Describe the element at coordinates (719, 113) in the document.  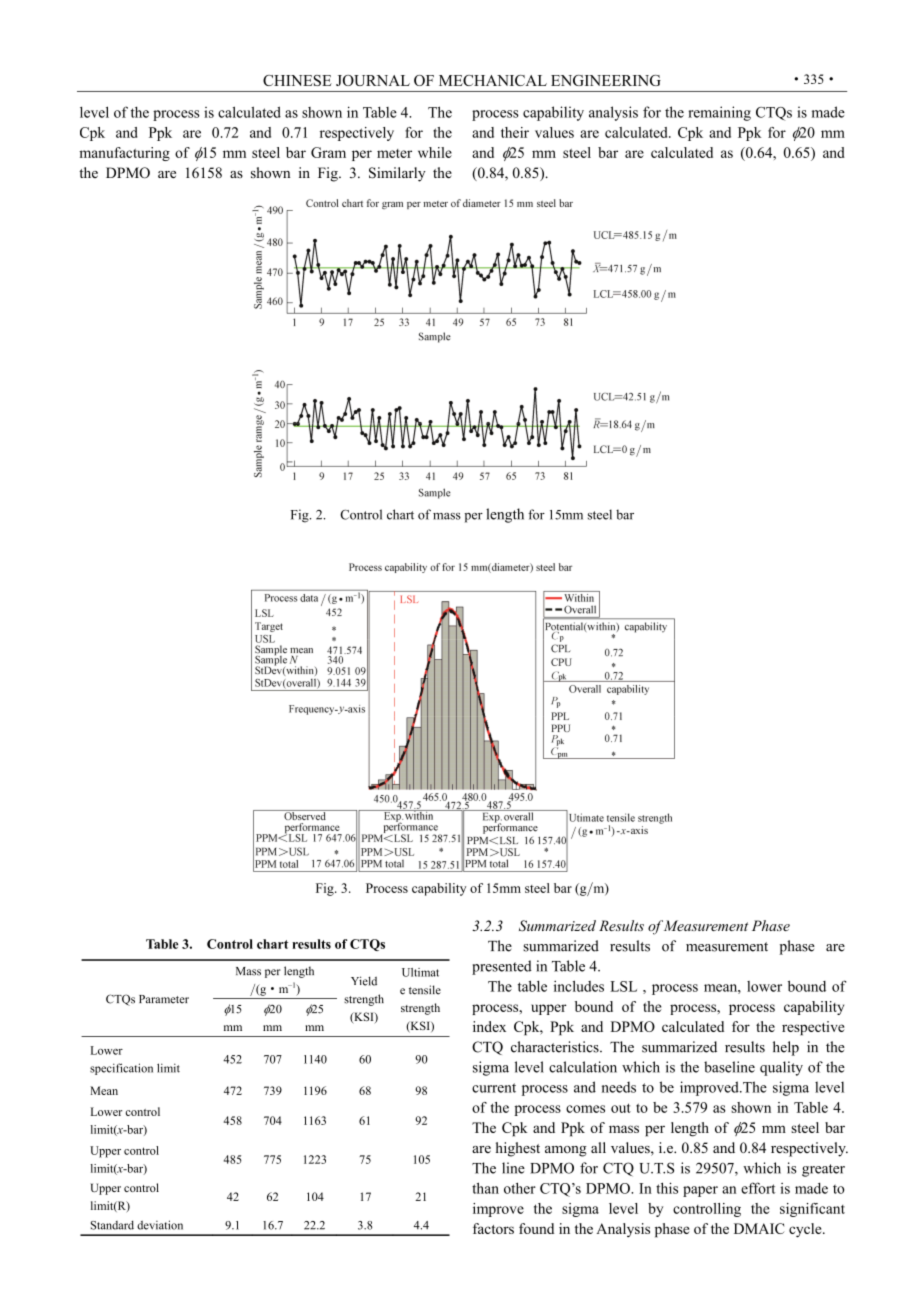
I see `remaining` at that location.
